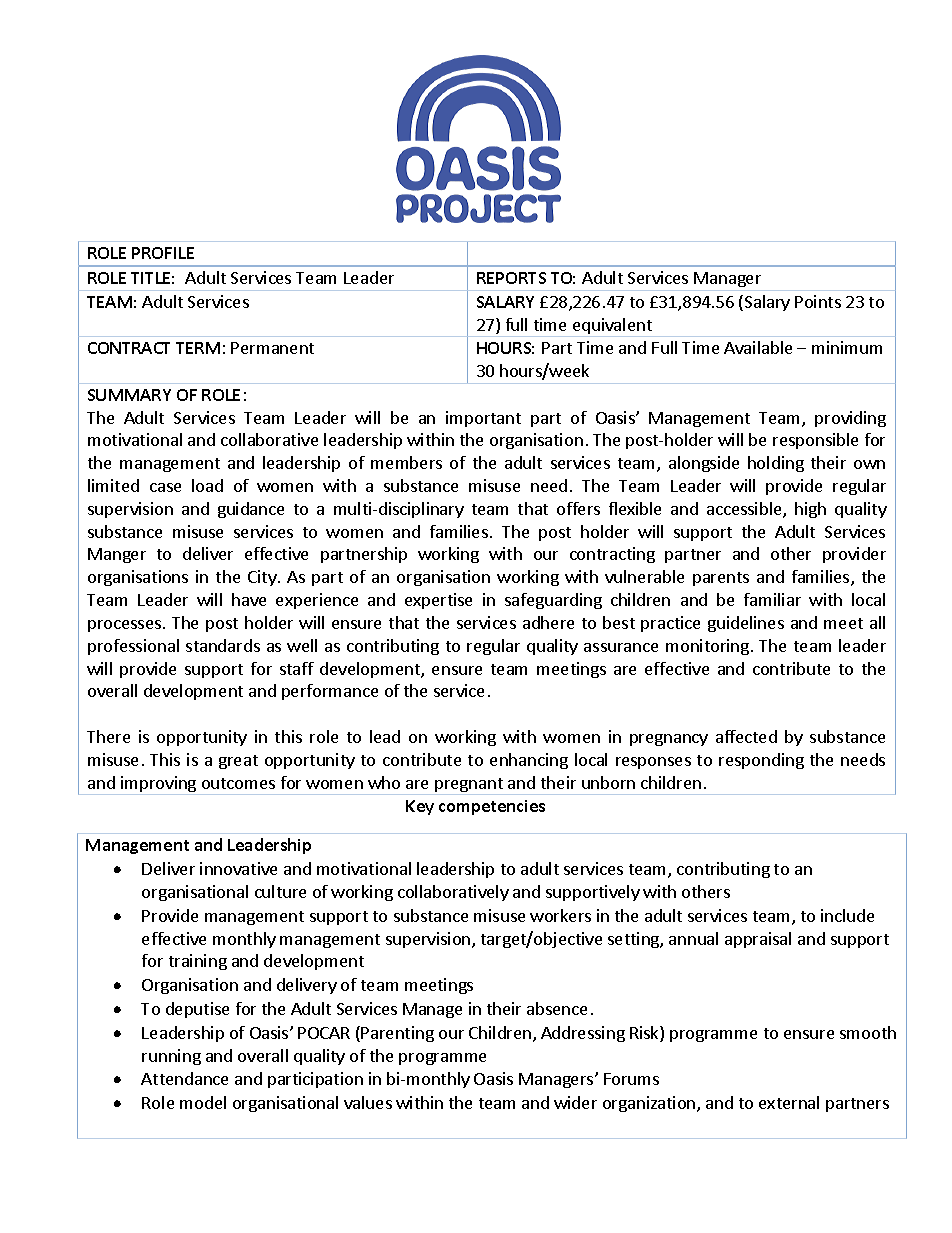 This document has height=1233, width=952. What do you see at coordinates (207, 485) in the document?
I see `load` at bounding box center [207, 485].
